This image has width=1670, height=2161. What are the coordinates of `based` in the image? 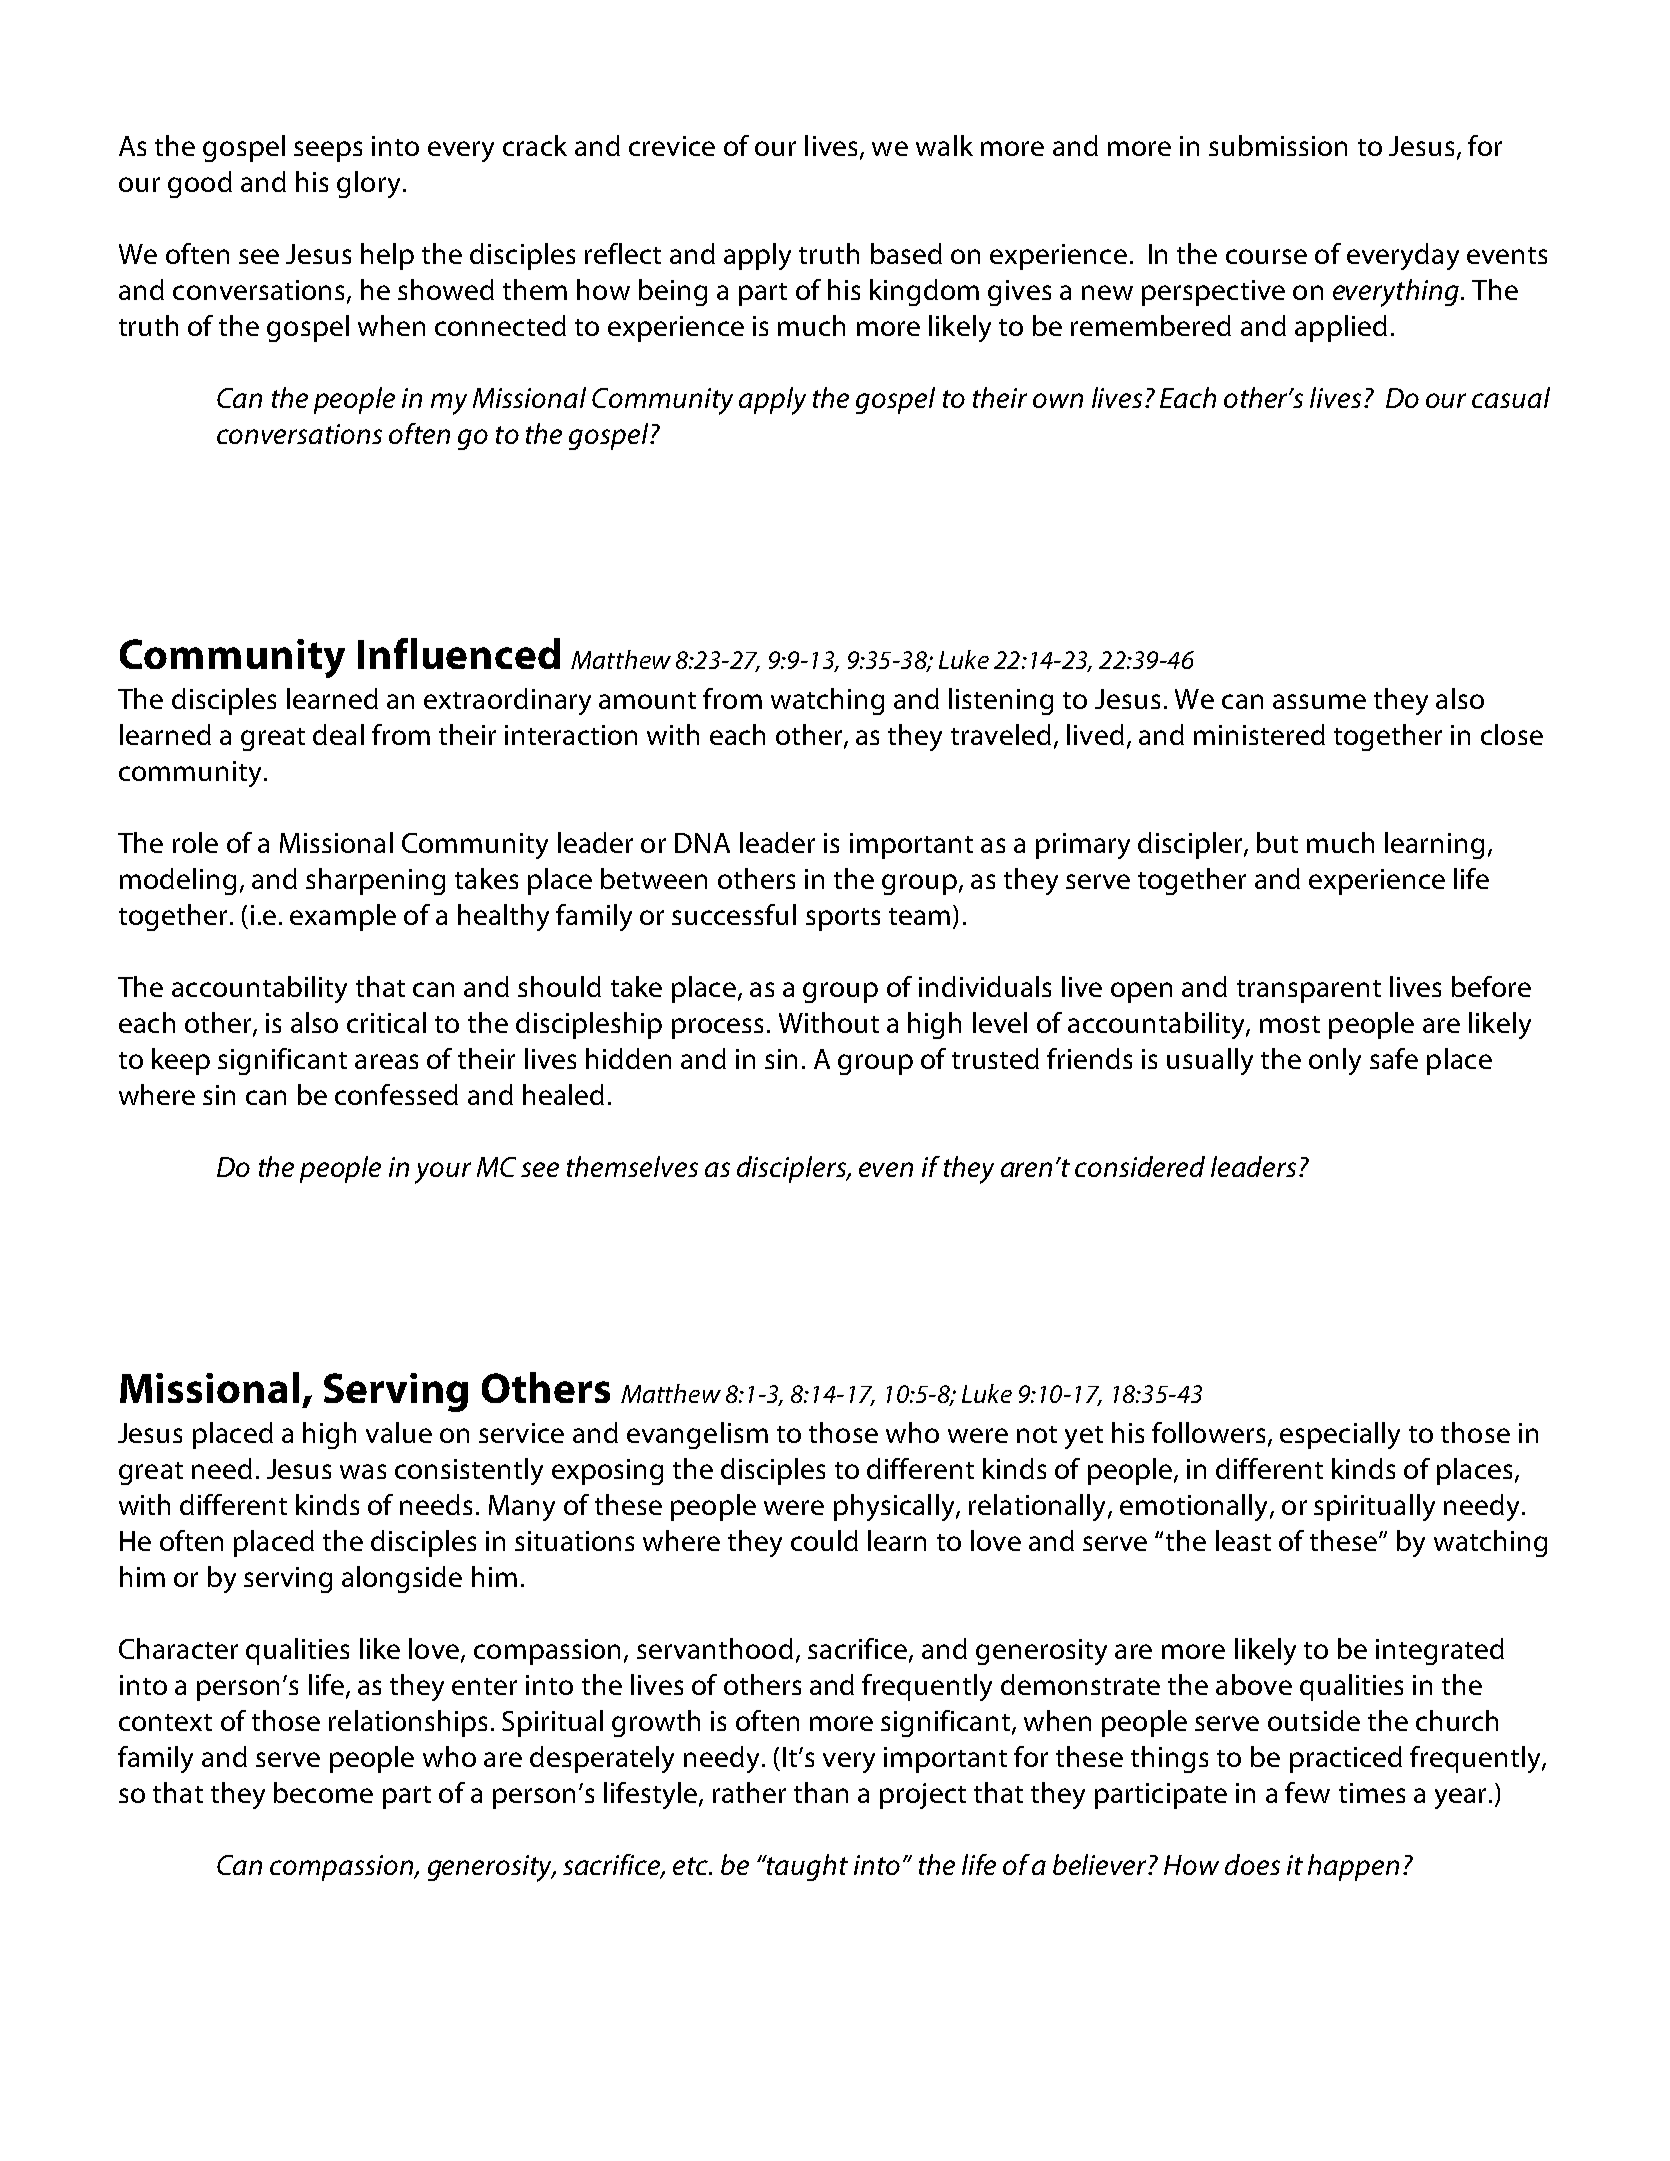 It's located at (906, 253).
